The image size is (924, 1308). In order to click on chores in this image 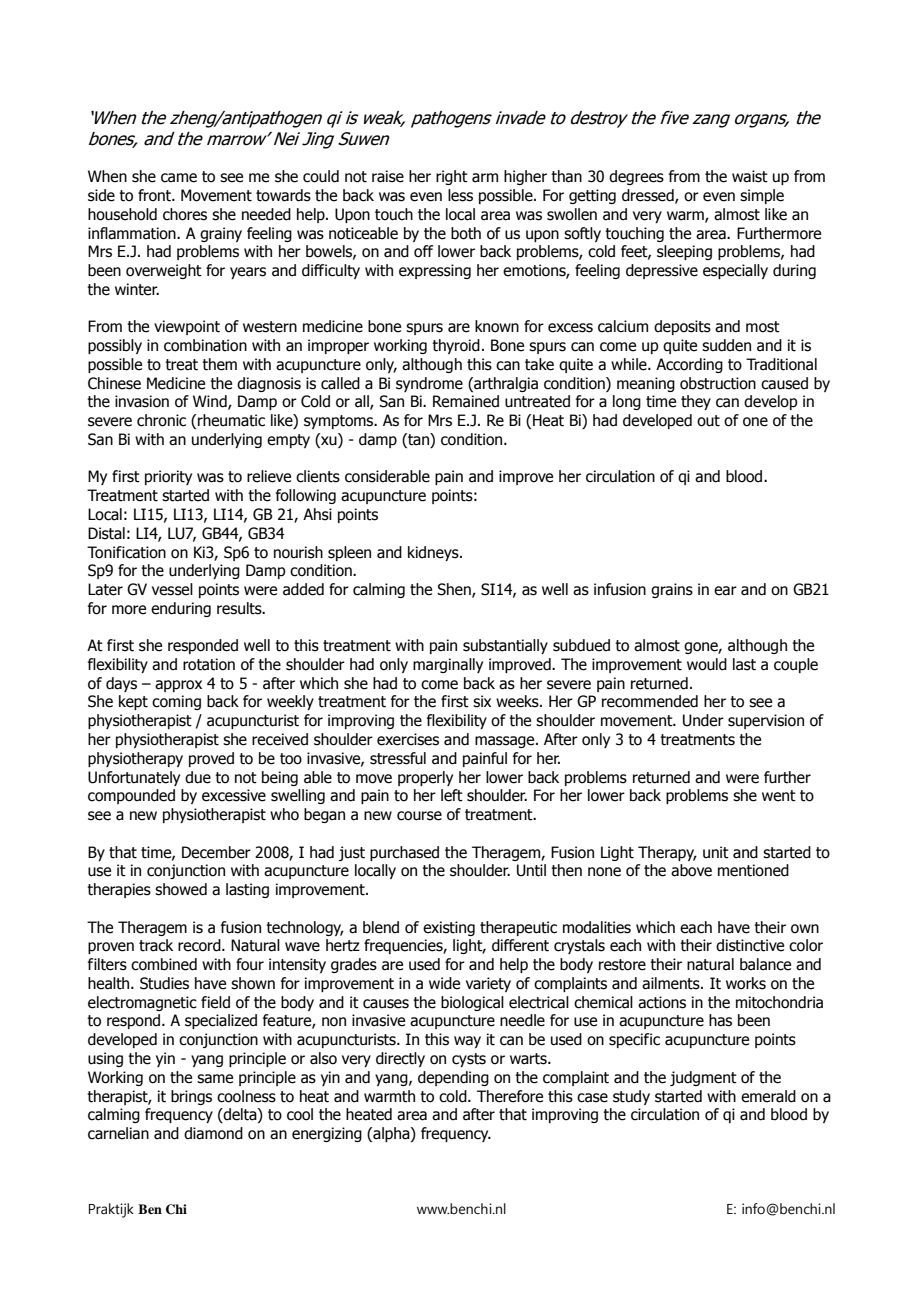, I will do `click(185, 214)`.
